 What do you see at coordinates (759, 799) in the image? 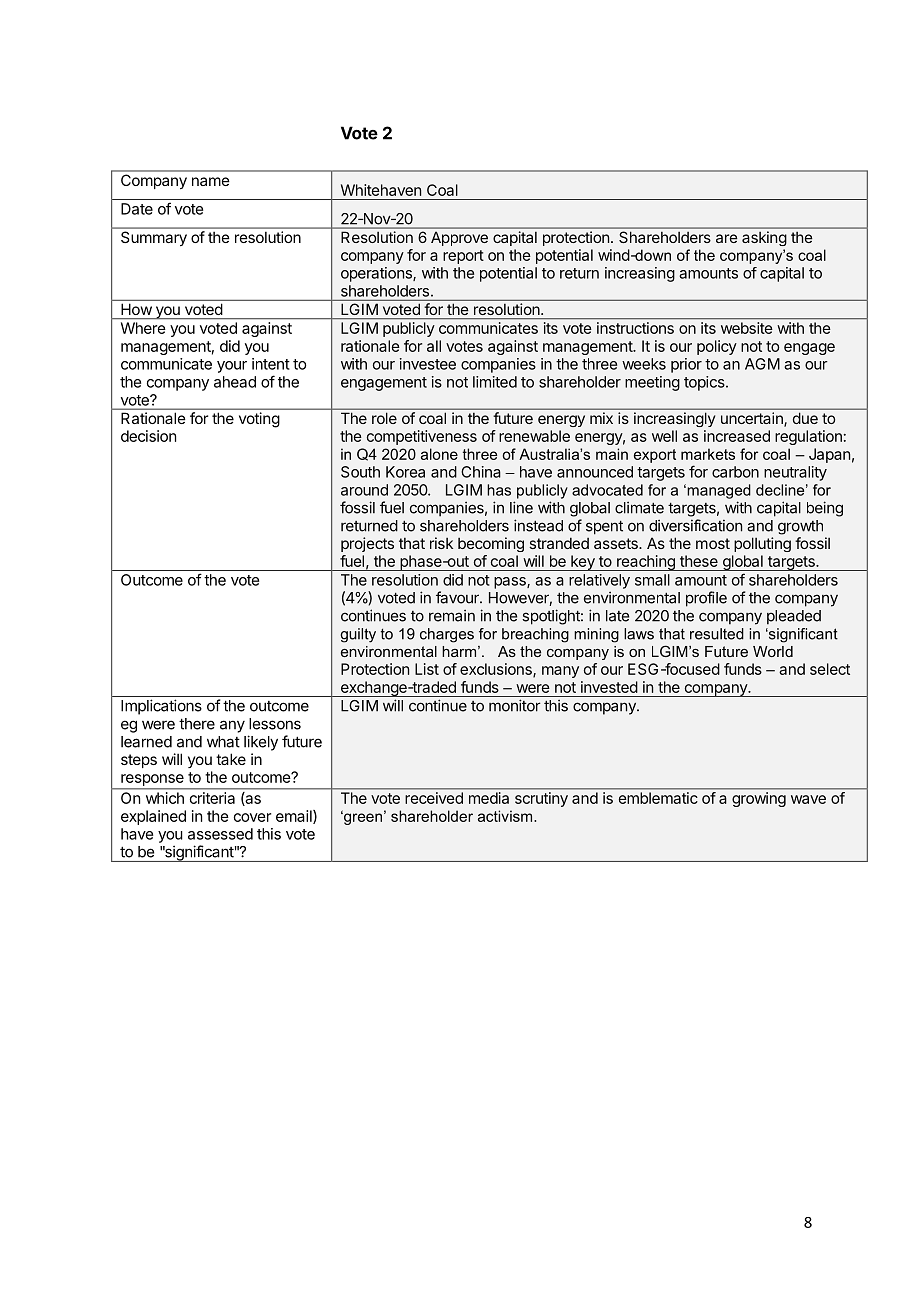
I see `growing` at bounding box center [759, 799].
